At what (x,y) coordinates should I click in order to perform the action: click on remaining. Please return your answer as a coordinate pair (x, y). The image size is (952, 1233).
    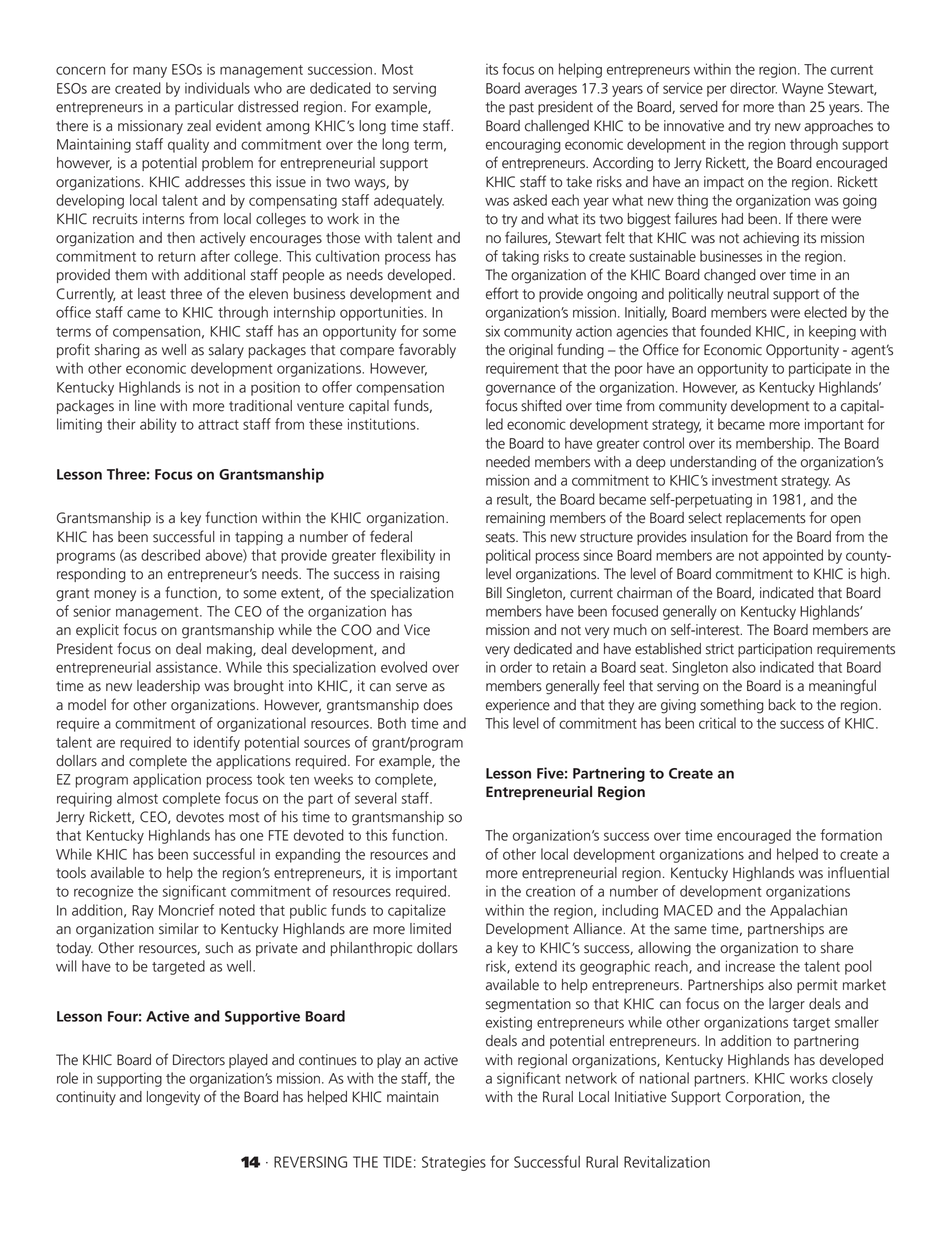
    Looking at the image, I should click on (515, 519).
